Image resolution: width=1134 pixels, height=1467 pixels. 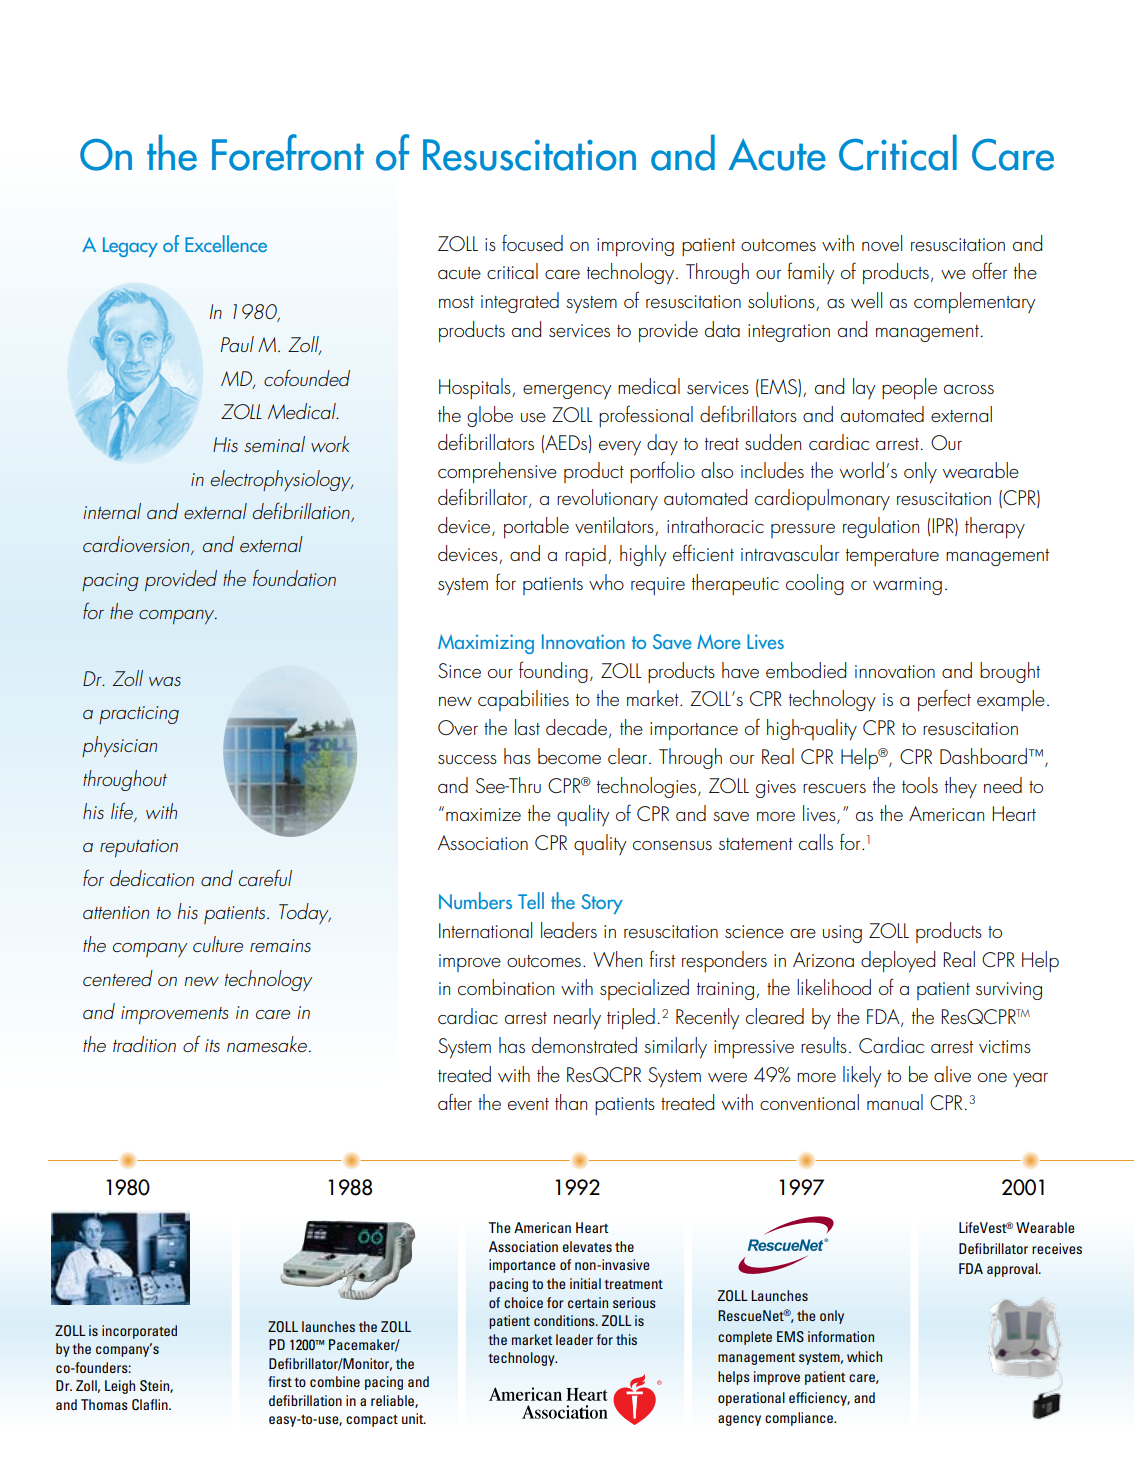 I want to click on revolutionary, so click(x=607, y=499).
